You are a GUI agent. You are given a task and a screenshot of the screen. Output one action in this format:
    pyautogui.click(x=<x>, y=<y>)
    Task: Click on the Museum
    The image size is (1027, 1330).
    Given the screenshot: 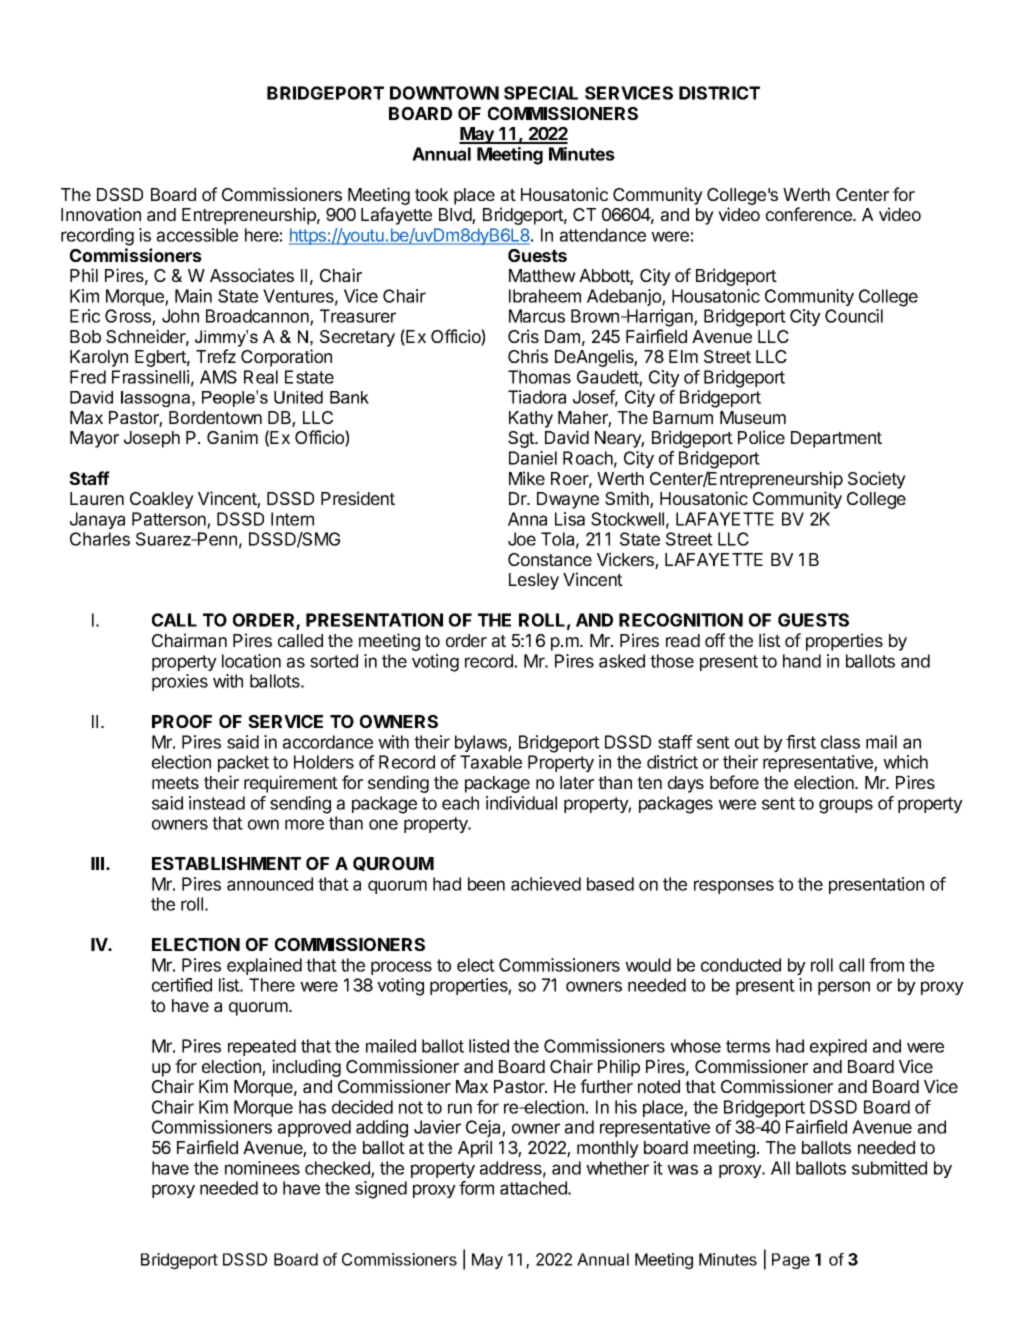 What is the action you would take?
    pyautogui.click(x=753, y=417)
